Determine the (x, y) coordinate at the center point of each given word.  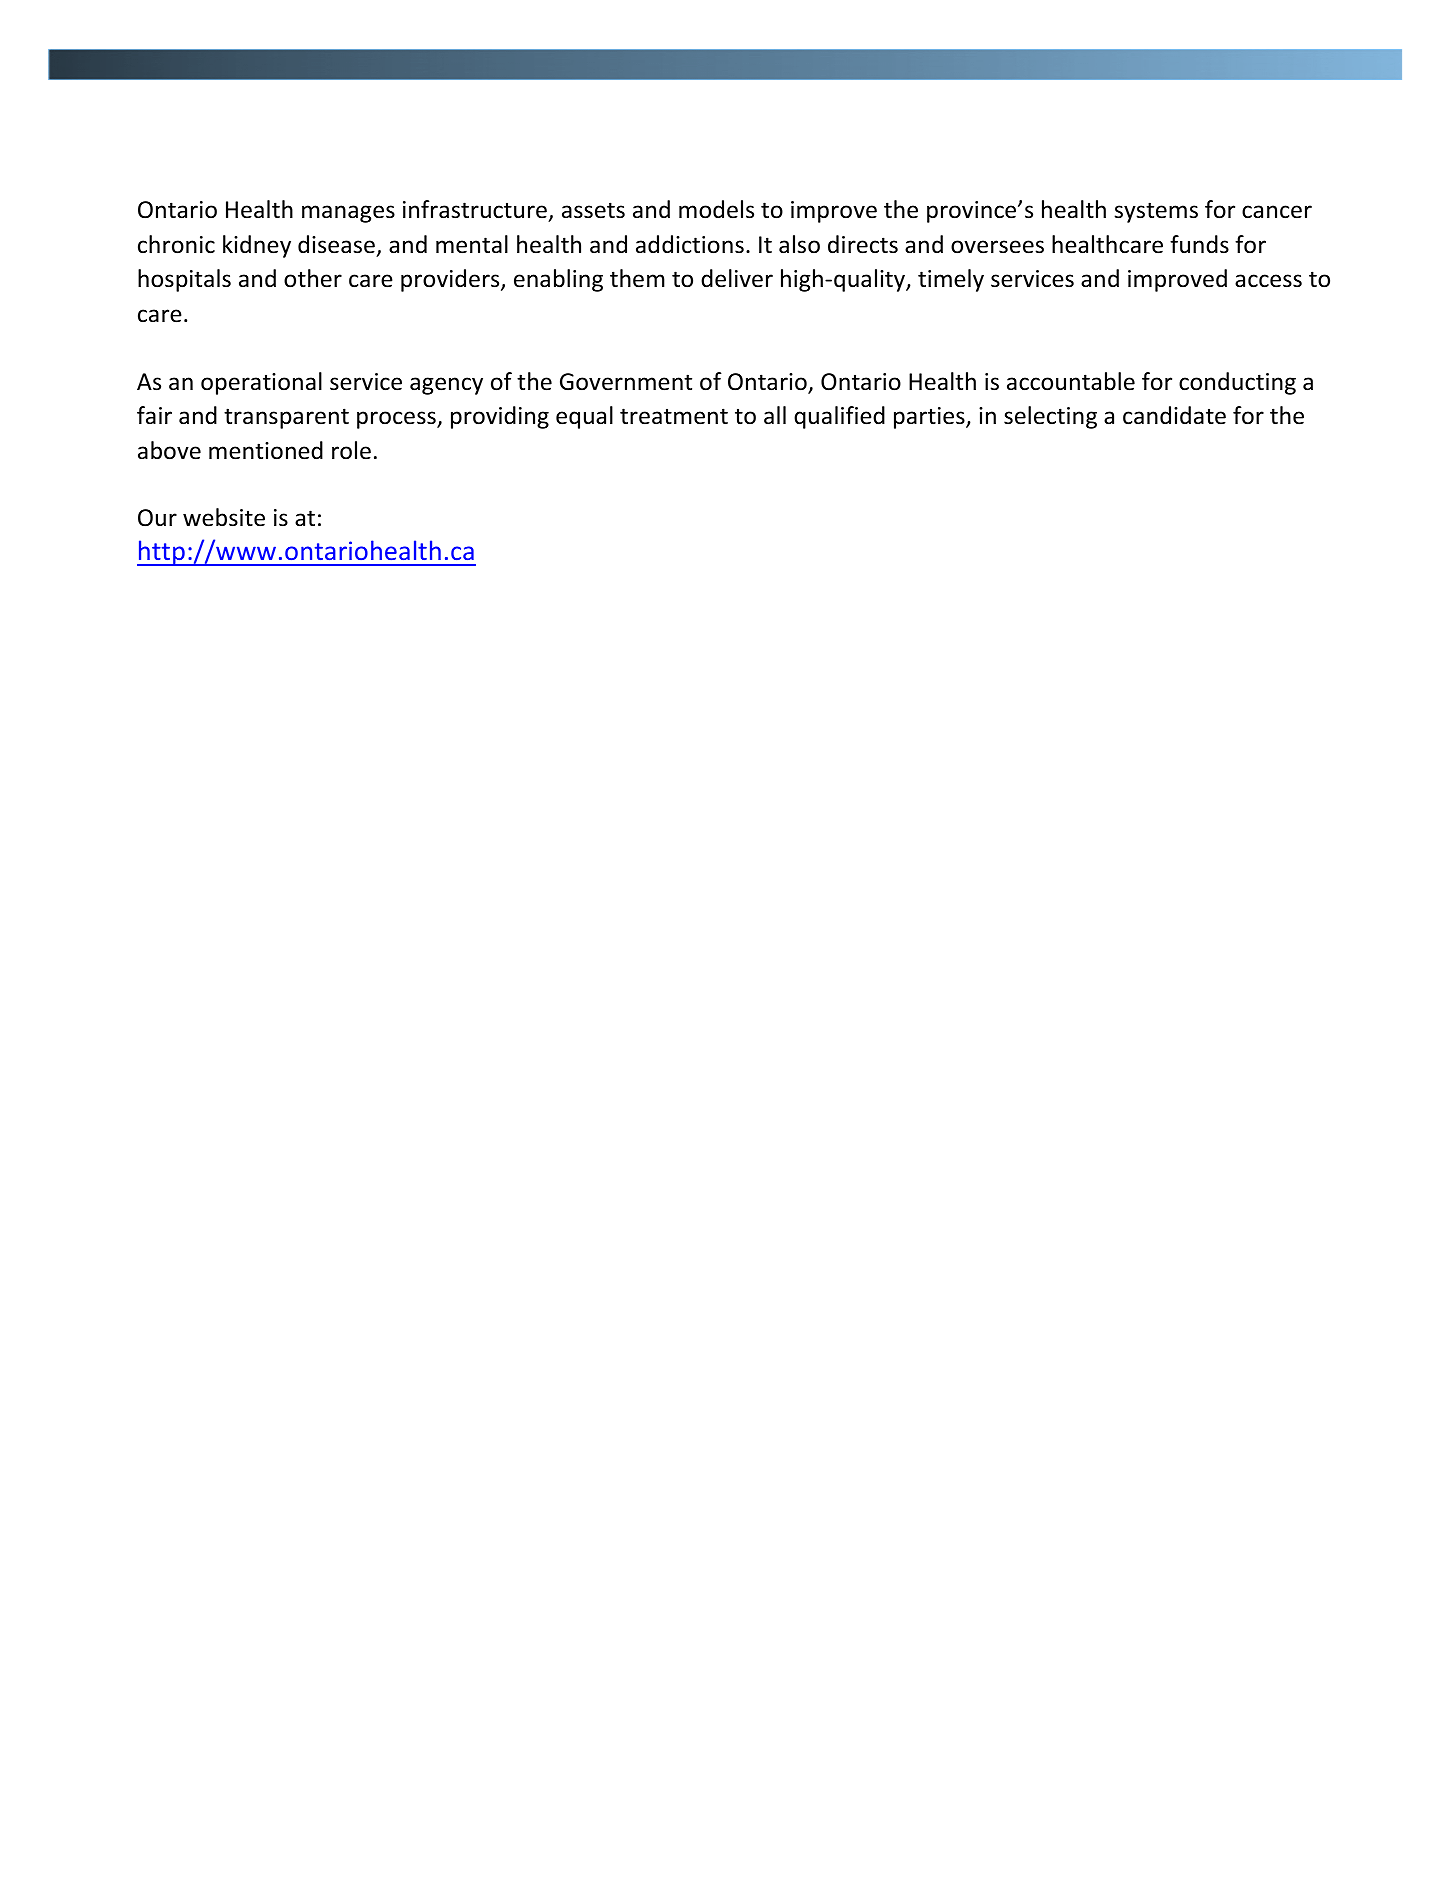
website (224, 517)
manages (348, 214)
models (716, 209)
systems (1156, 212)
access (1268, 281)
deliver (737, 278)
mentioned (266, 450)
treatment (674, 416)
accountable (1071, 381)
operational (261, 383)
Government (626, 382)
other (313, 278)
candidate (1174, 415)
